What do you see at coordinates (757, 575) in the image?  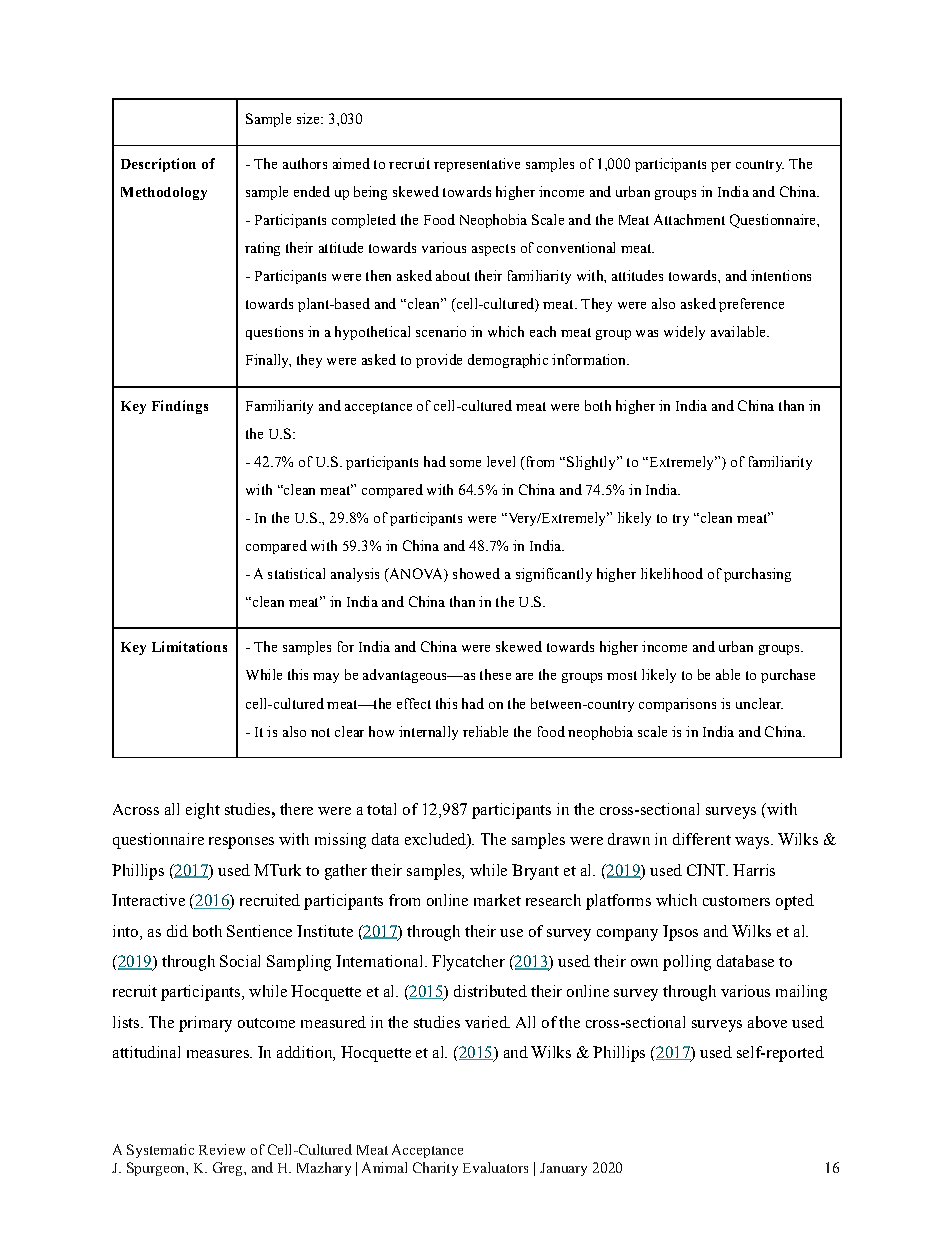 I see `purchasing` at bounding box center [757, 575].
